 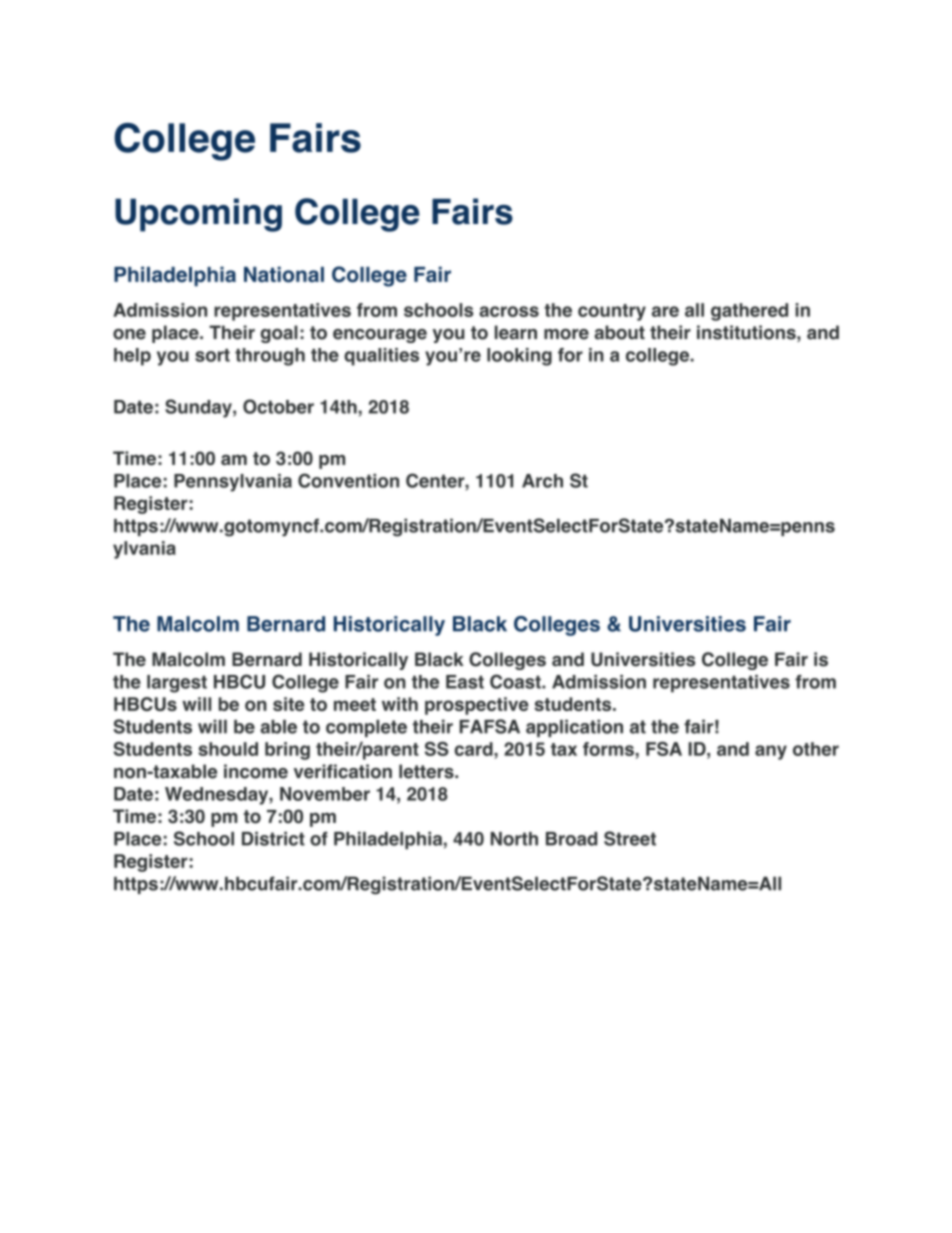 I want to click on Convention, so click(x=348, y=480).
